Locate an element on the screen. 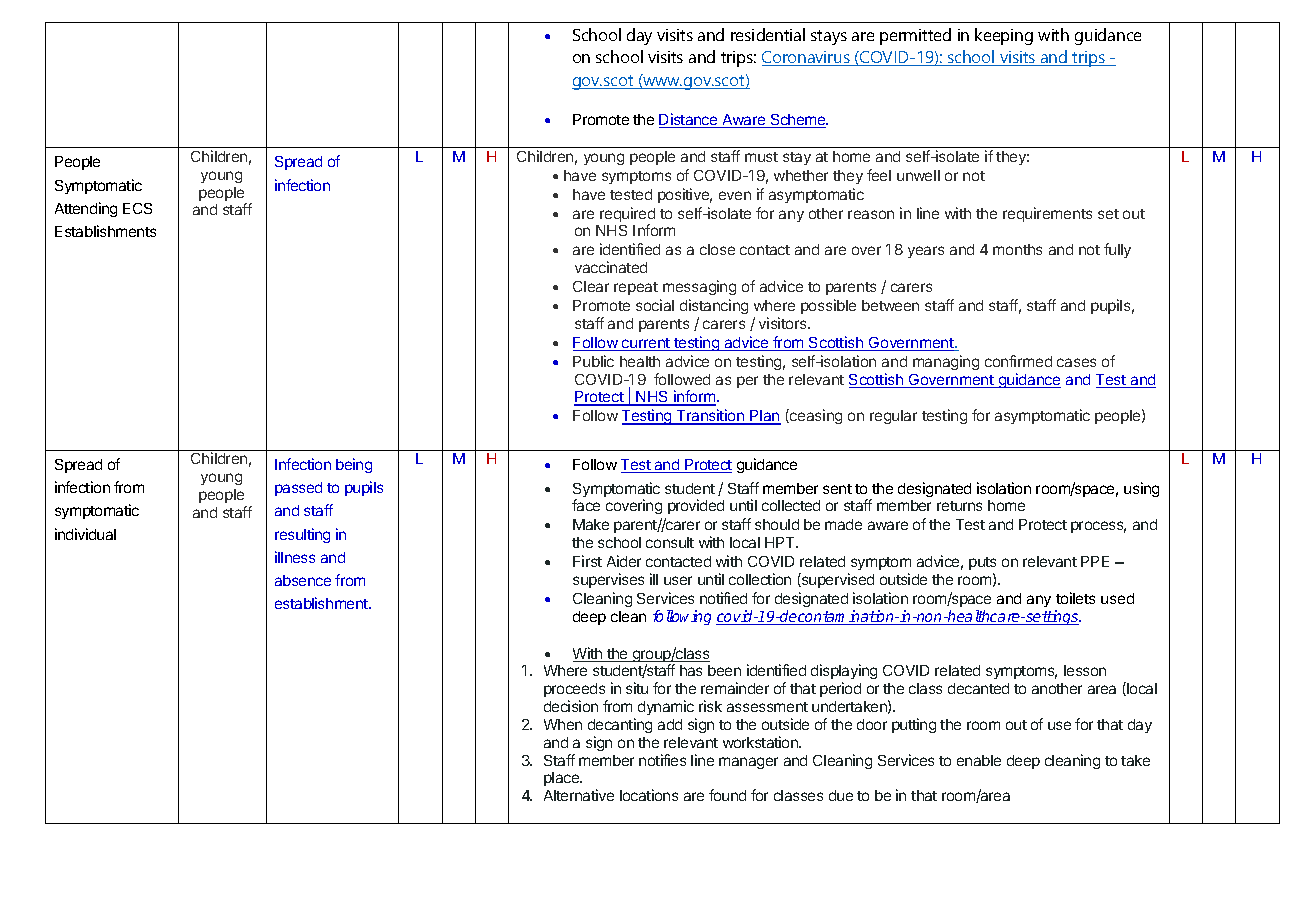  residential is located at coordinates (768, 34).
